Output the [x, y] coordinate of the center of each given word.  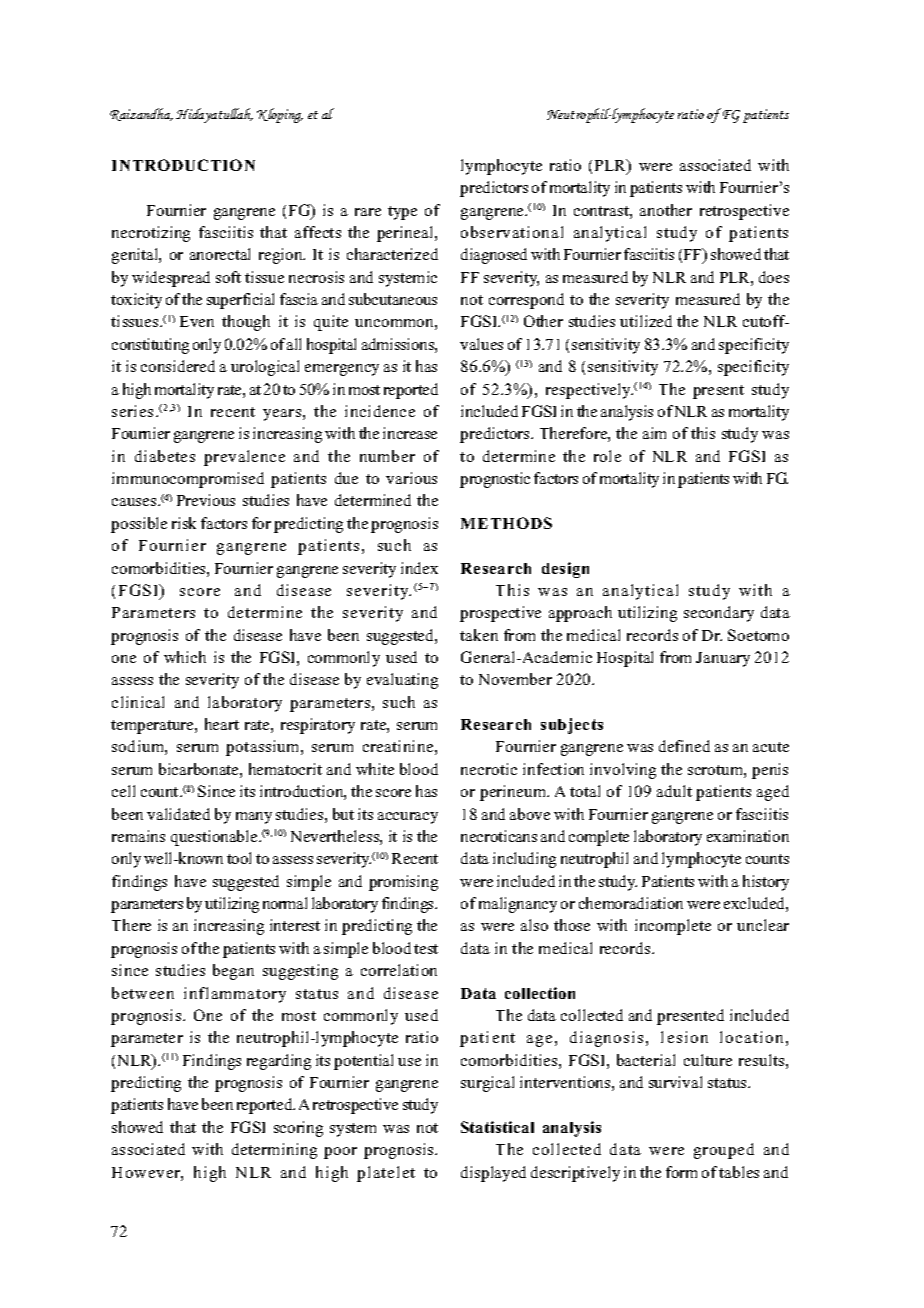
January [723, 659]
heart [222, 724]
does [774, 277]
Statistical [497, 1127]
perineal [406, 234]
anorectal [220, 254]
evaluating [402, 681]
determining [274, 1151]
